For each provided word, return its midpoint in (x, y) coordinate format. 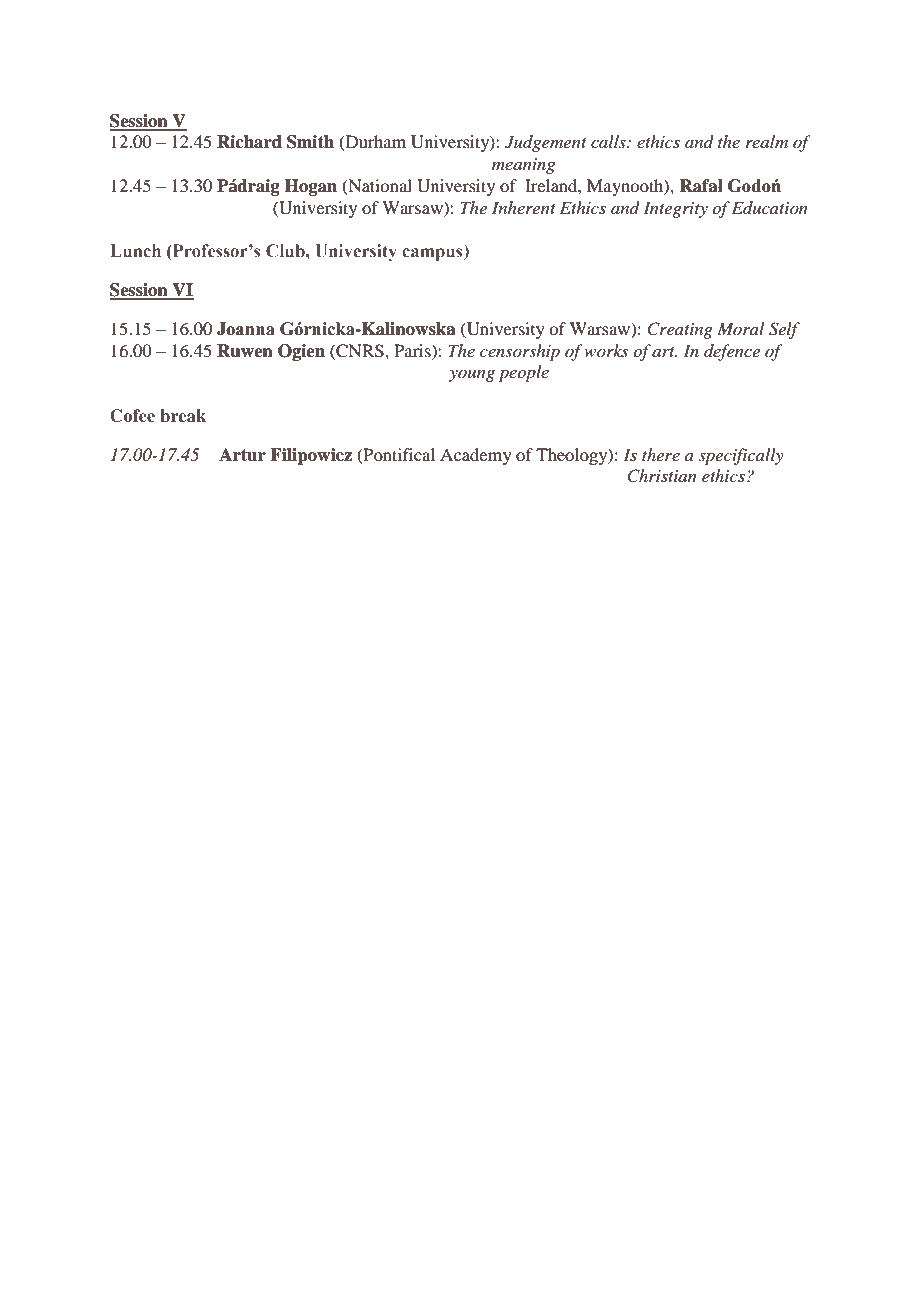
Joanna (246, 329)
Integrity (675, 209)
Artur (242, 455)
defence (732, 352)
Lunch (135, 251)
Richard (249, 142)
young (472, 376)
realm (767, 141)
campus (433, 254)
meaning (523, 166)
